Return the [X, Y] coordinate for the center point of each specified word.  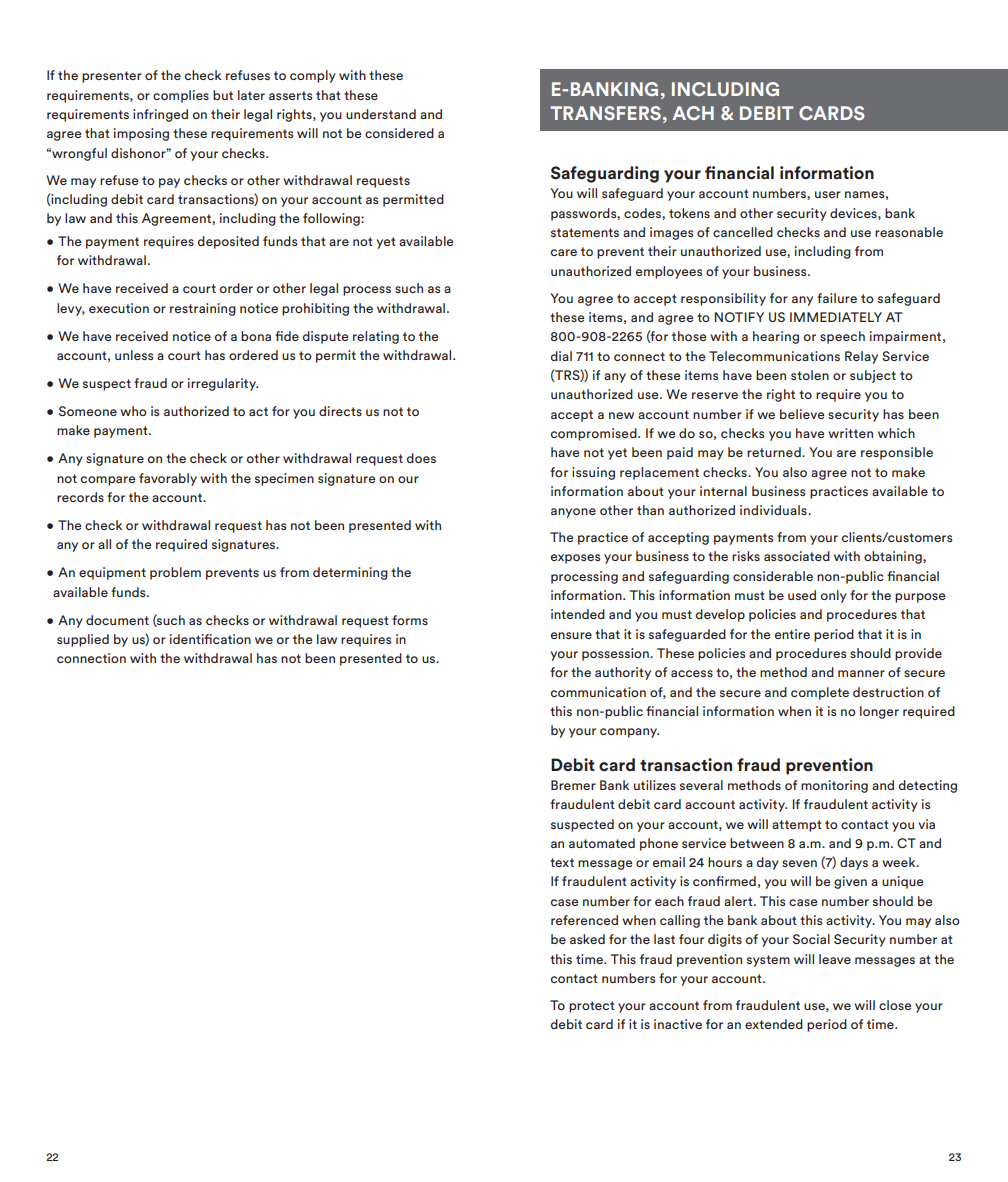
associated [797, 556]
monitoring [834, 786]
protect [592, 1007]
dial [561, 356]
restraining [203, 309]
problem [175, 573]
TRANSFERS [605, 113]
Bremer [573, 785]
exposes [575, 559]
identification [210, 639]
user [828, 194]
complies [181, 96]
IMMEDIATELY [836, 317]
